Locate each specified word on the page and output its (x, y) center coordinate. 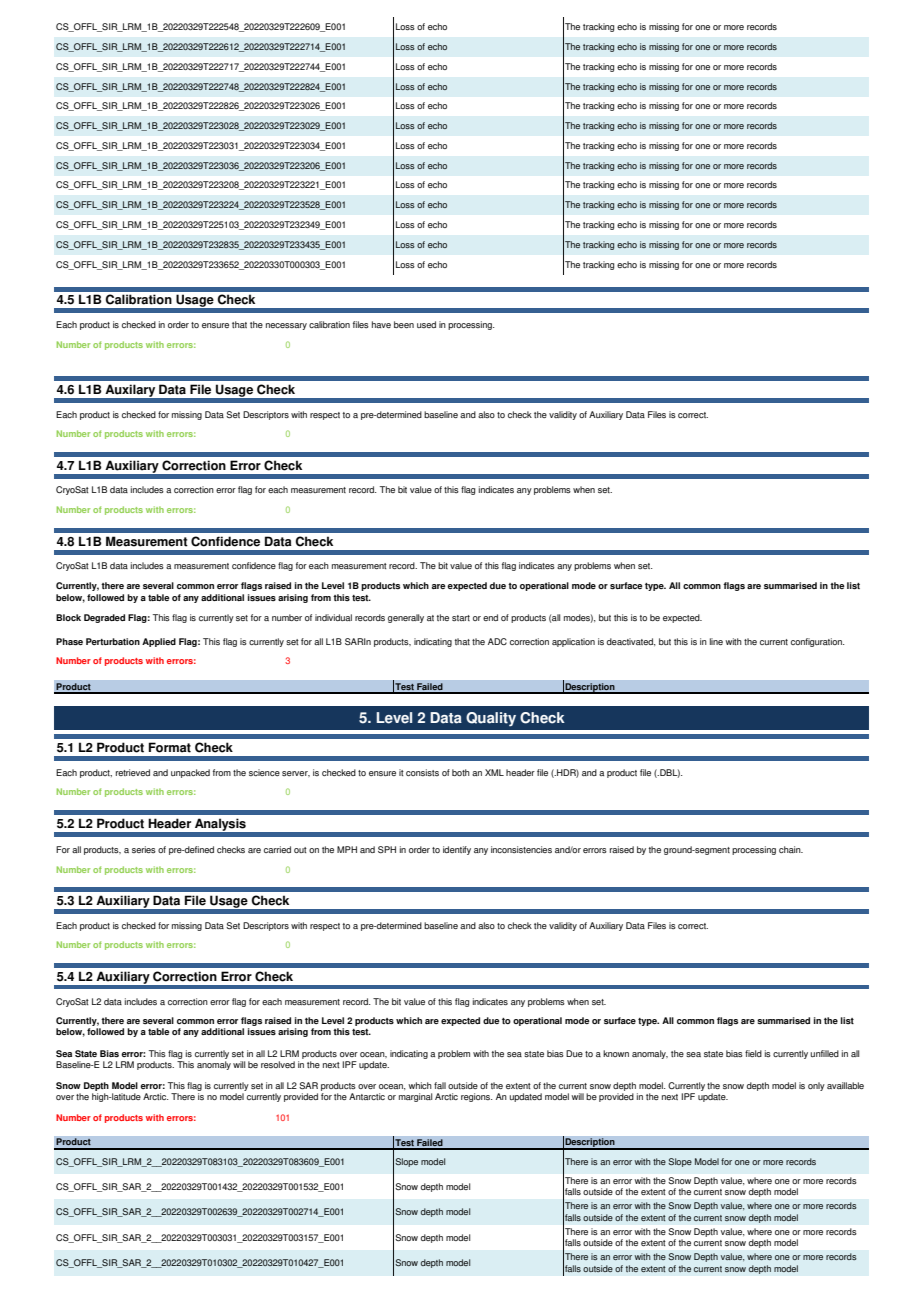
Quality (491, 719)
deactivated (631, 642)
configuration (817, 642)
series (144, 849)
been (404, 324)
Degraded (104, 618)
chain (791, 849)
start (461, 618)
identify (457, 850)
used (426, 324)
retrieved (133, 772)
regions (476, 1097)
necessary (286, 326)
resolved (278, 1064)
